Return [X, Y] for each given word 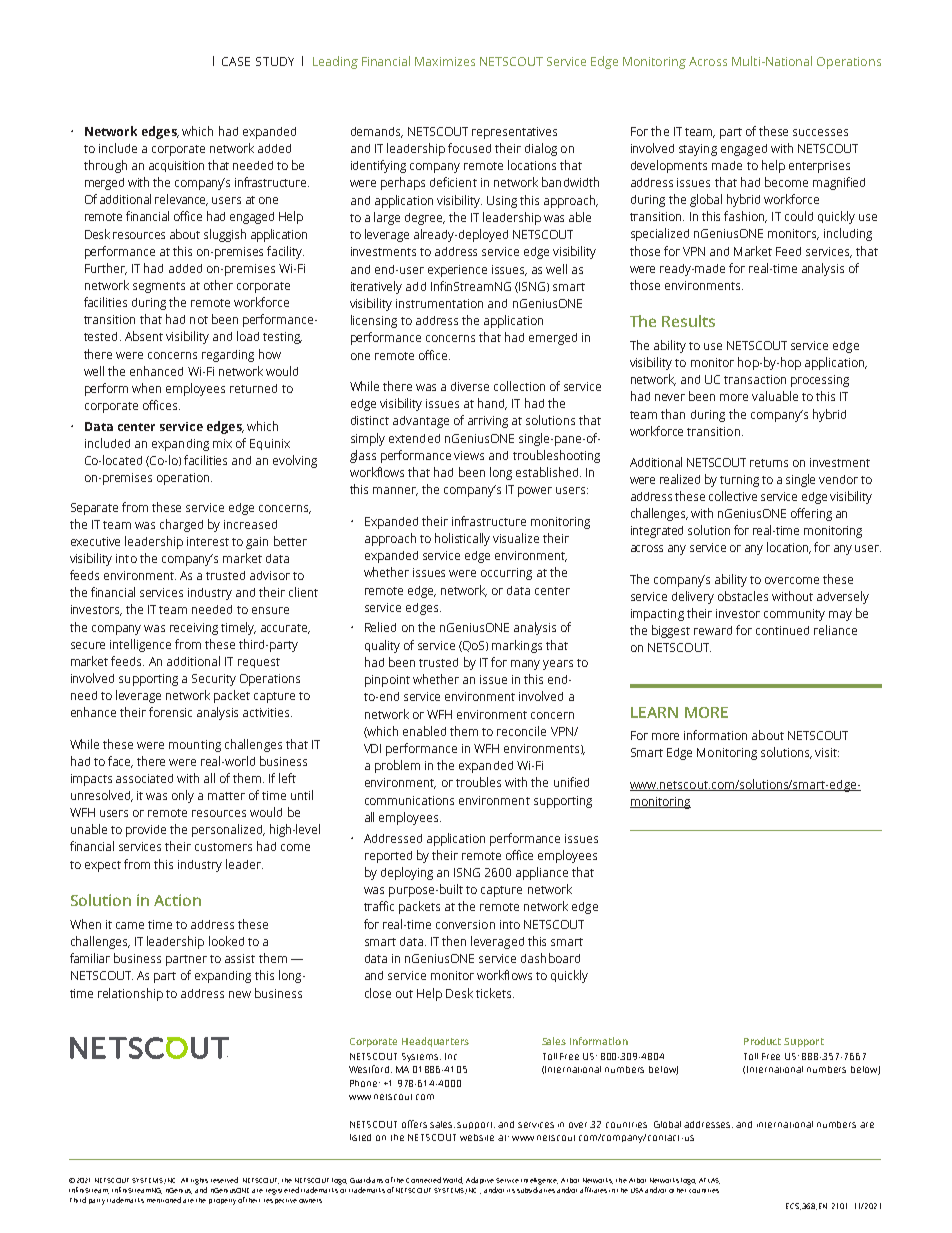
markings [517, 646]
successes [820, 132]
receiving [194, 629]
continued [782, 630]
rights [199, 1181]
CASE [236, 61]
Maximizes [445, 61]
